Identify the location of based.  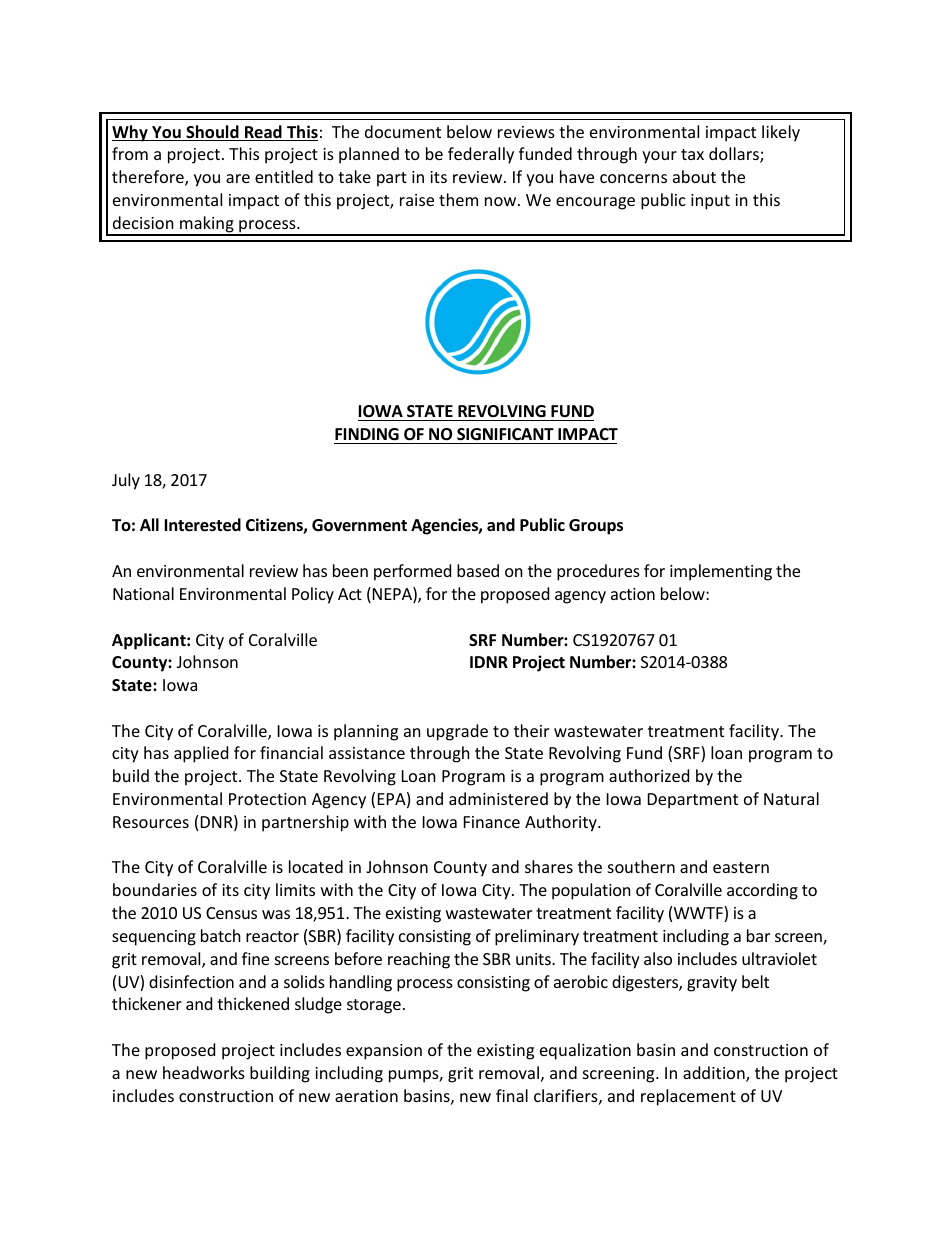
(478, 570).
